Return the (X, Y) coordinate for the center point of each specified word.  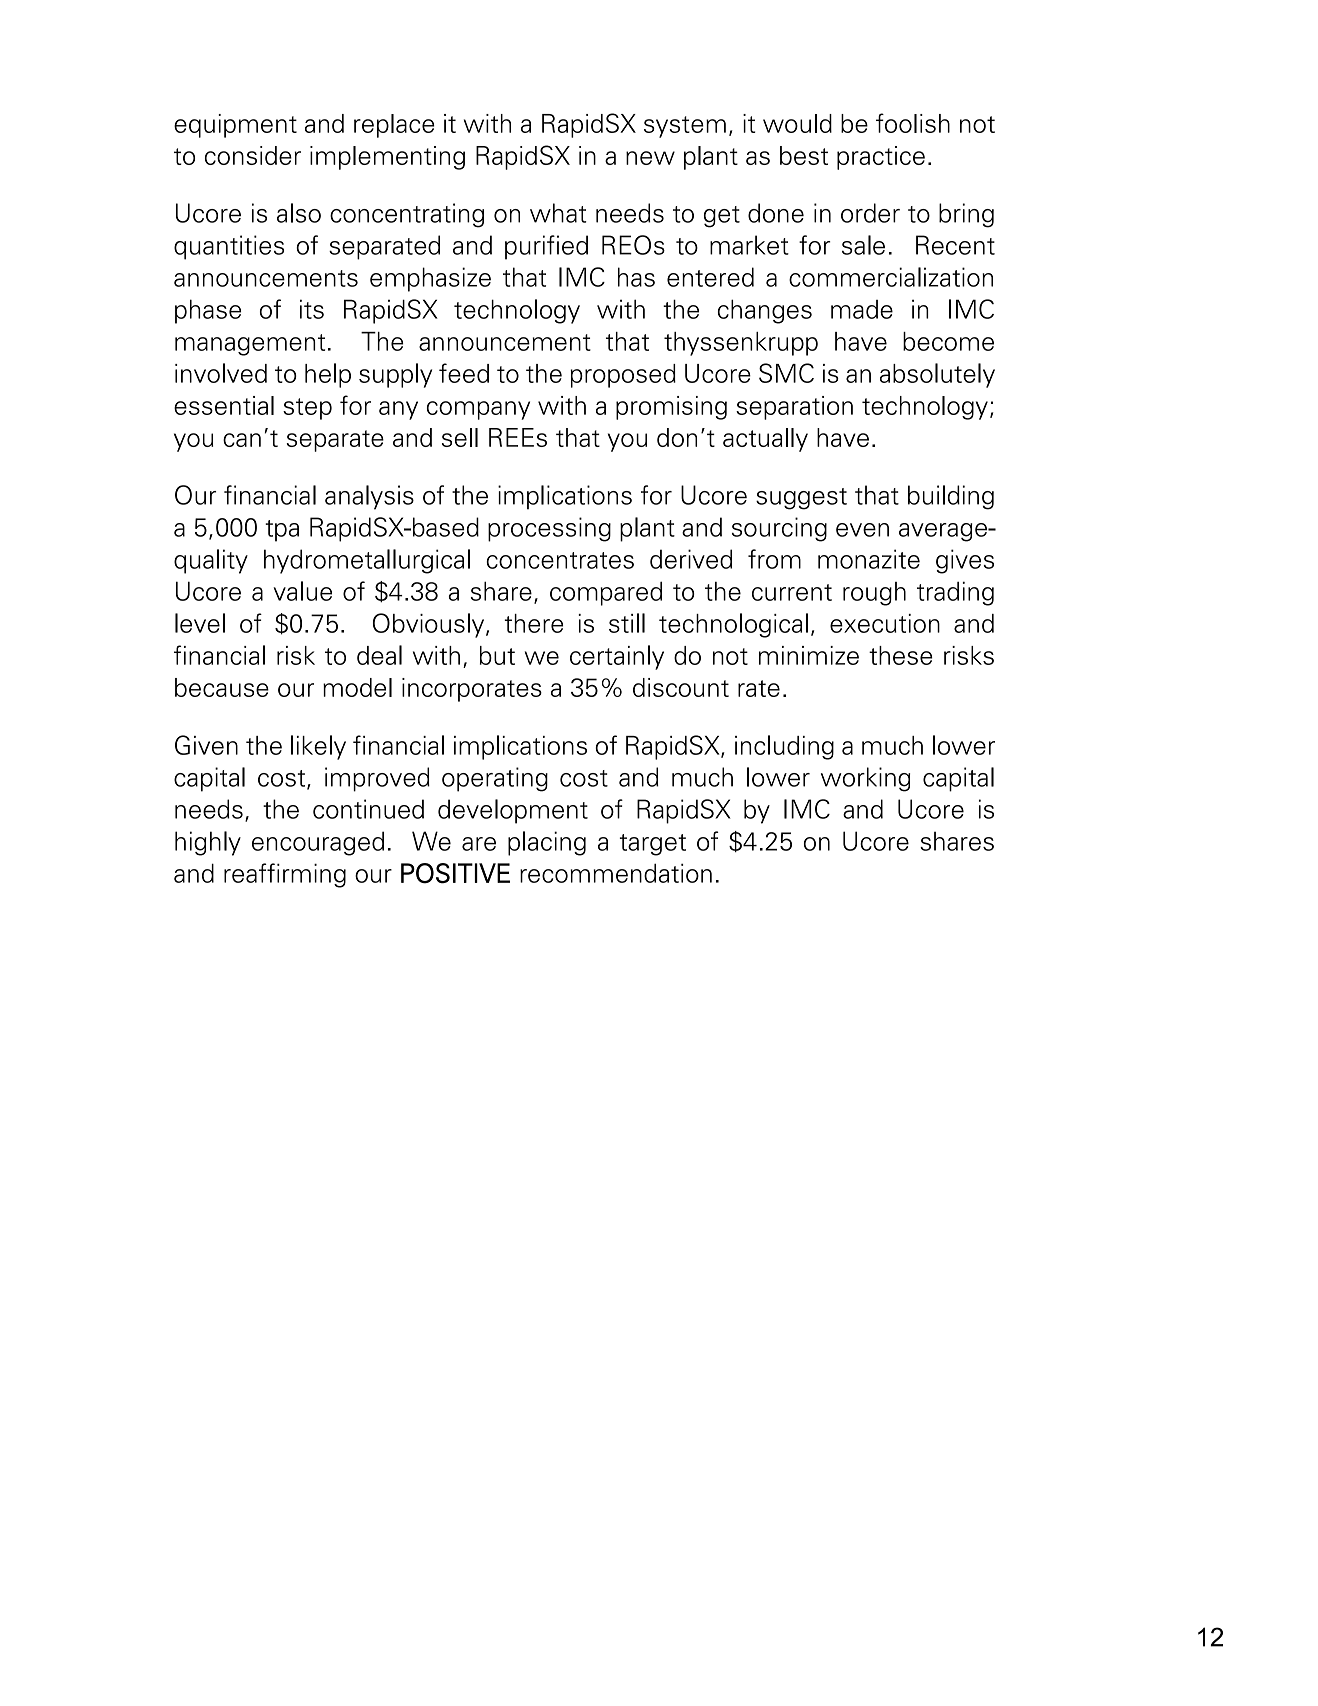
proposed (623, 376)
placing (547, 843)
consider (253, 155)
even (862, 530)
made (862, 309)
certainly (617, 657)
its (312, 309)
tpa (282, 531)
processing (549, 529)
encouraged (318, 843)
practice (881, 158)
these (901, 655)
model (357, 687)
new (650, 158)
